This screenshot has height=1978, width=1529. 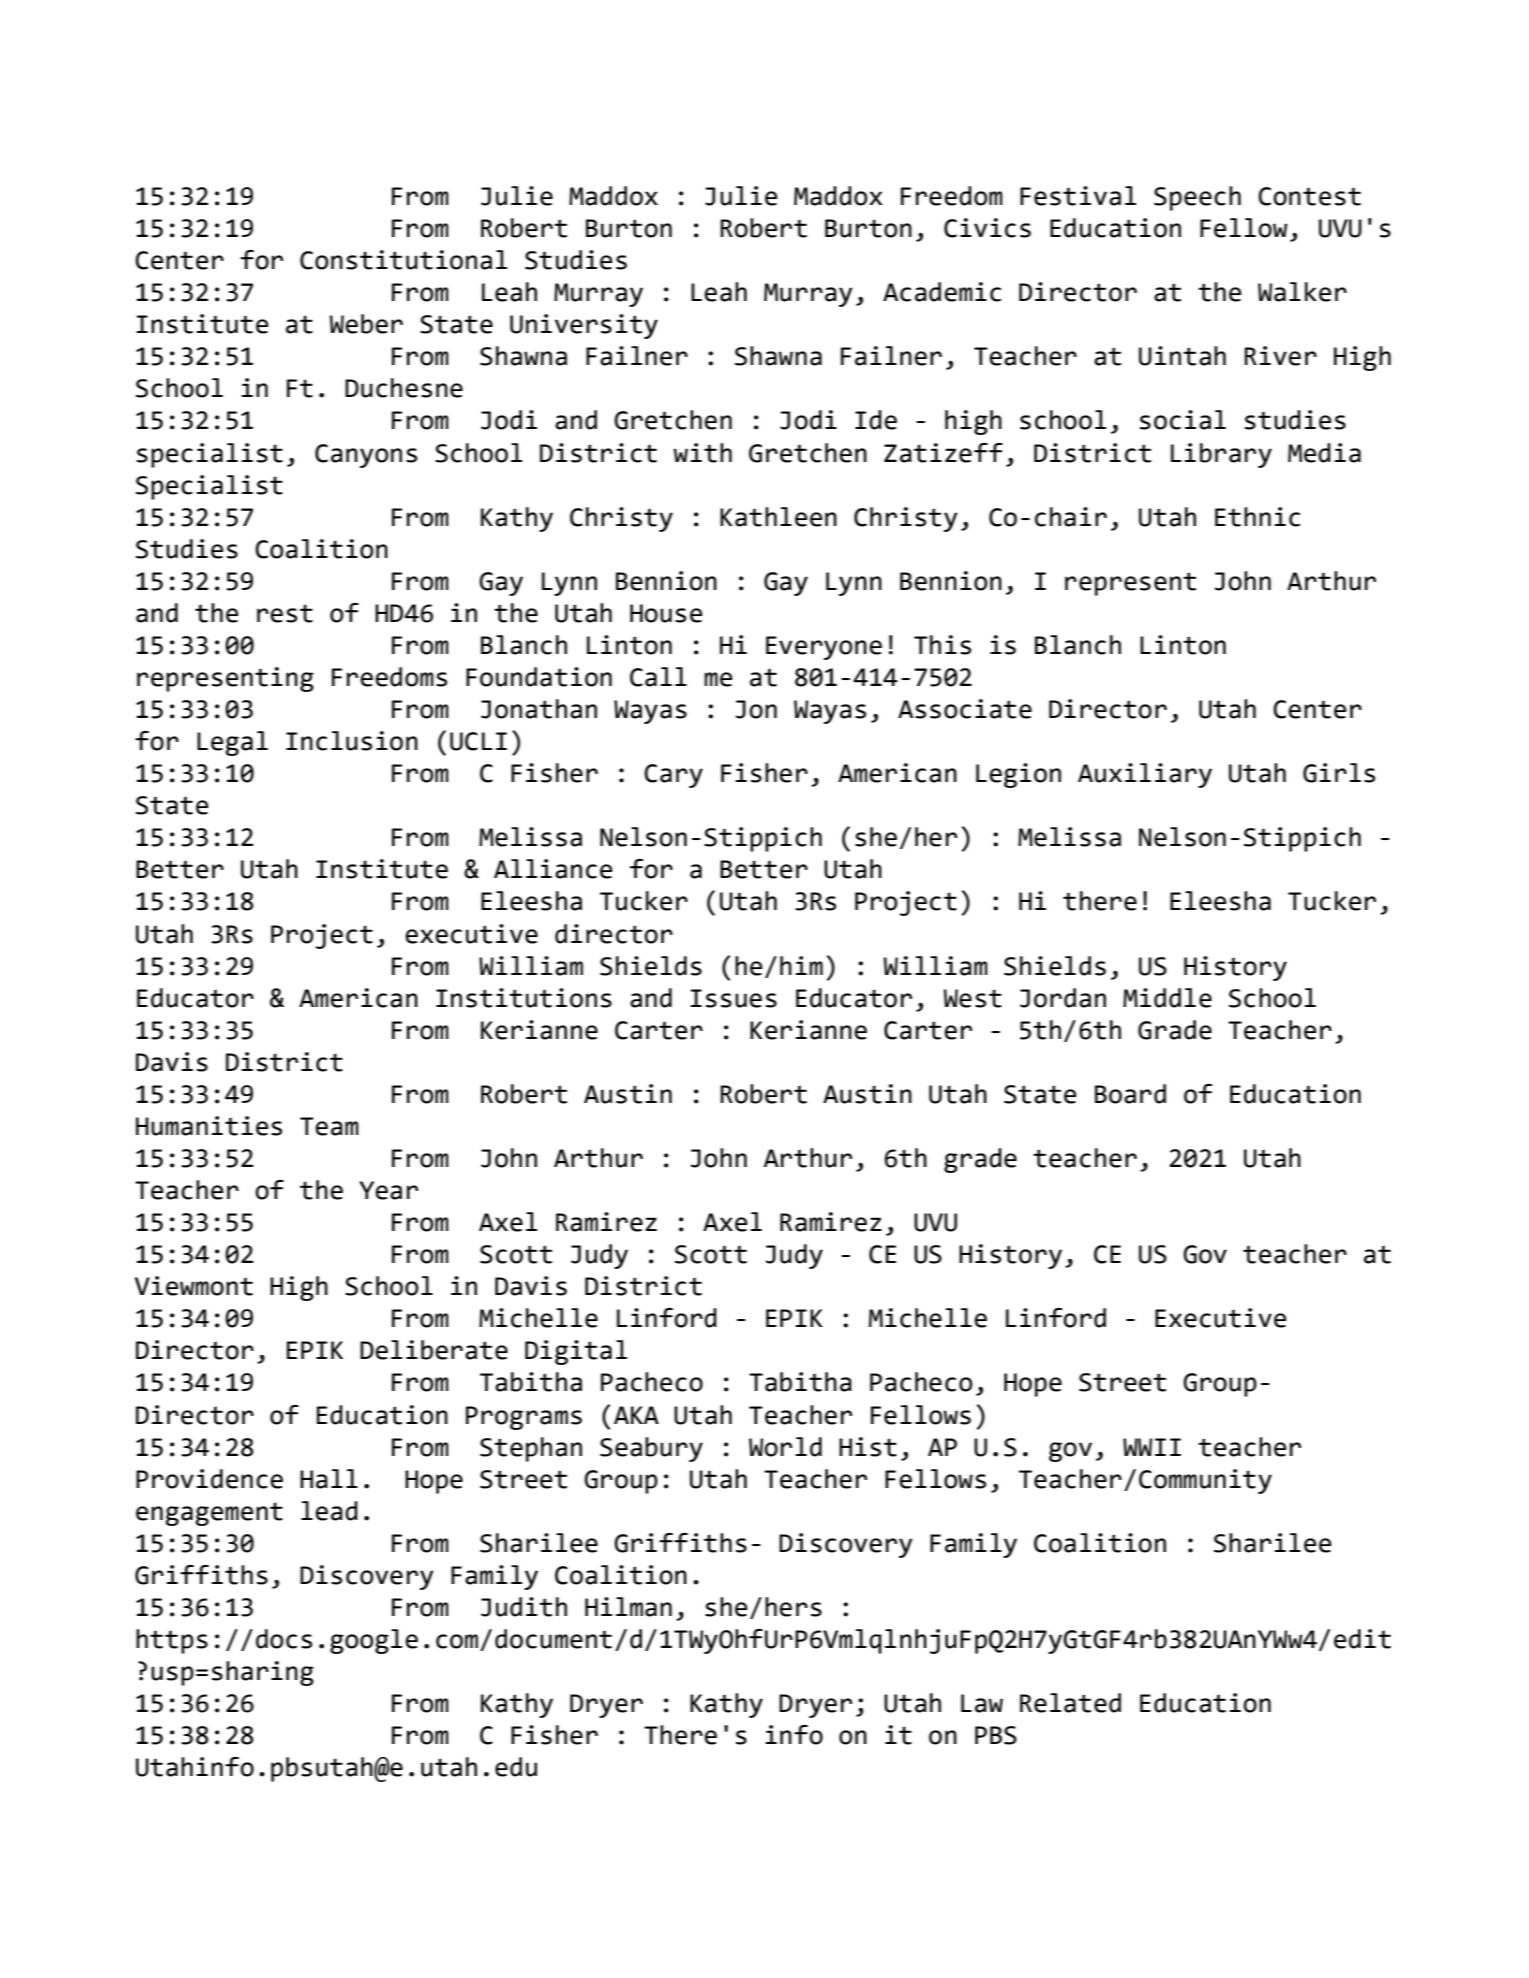 What do you see at coordinates (285, 613) in the screenshot?
I see `rest` at bounding box center [285, 613].
